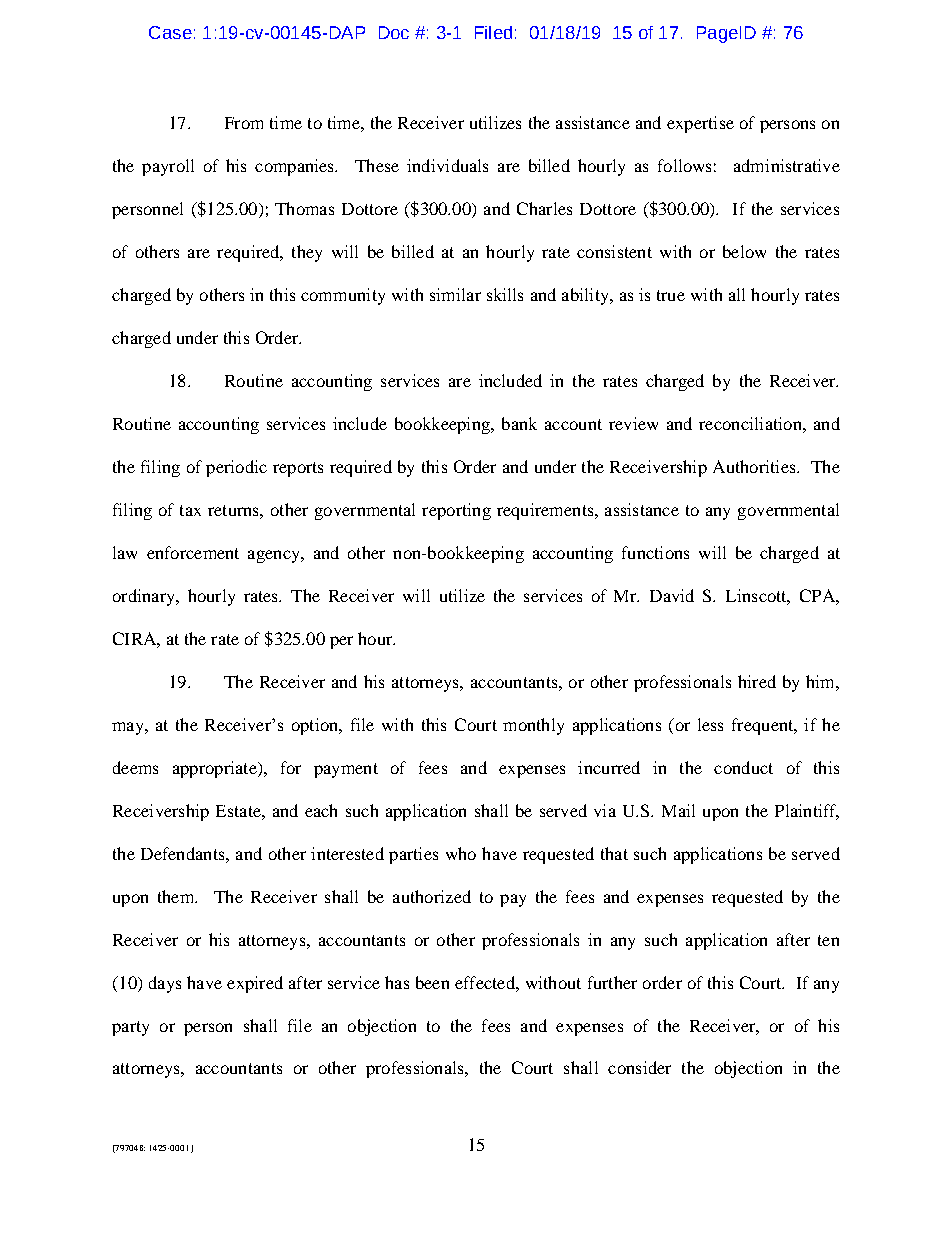  Describe the element at coordinates (671, 295) in the document. I see `true` at that location.
